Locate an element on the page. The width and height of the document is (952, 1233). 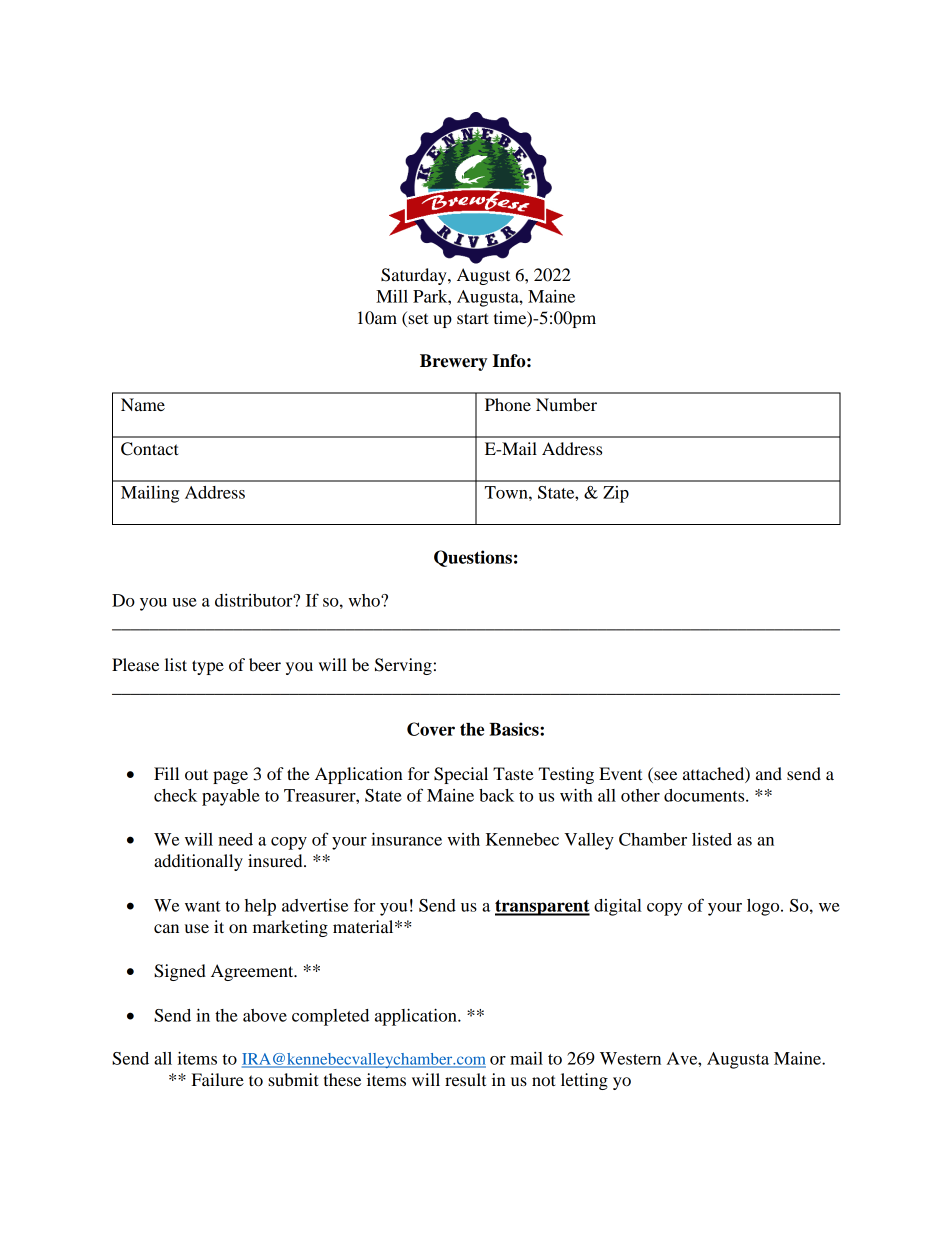
back is located at coordinates (496, 795).
